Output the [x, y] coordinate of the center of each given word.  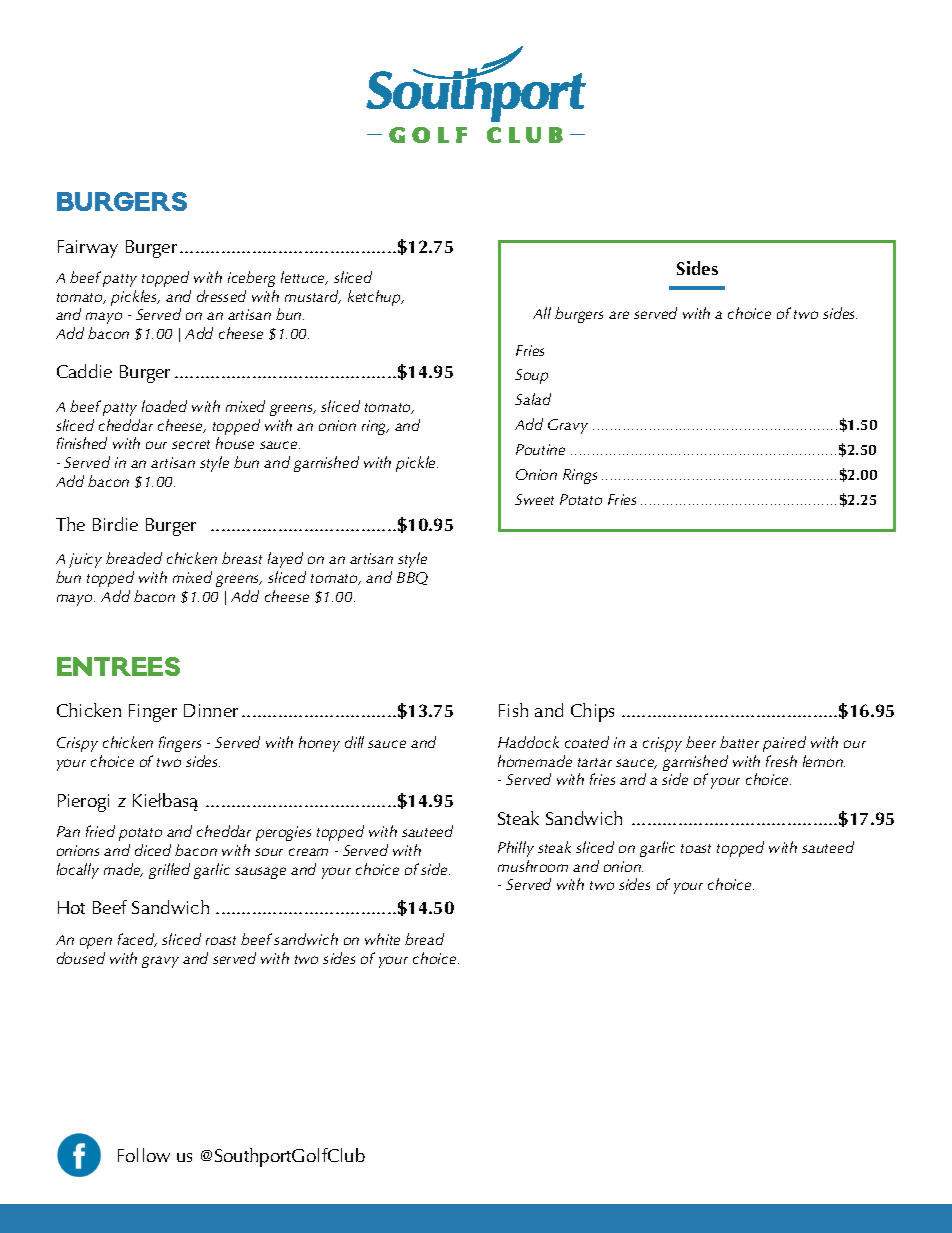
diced [153, 850]
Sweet [534, 499]
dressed [221, 296]
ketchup [375, 298]
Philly [516, 849]
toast [696, 848]
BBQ [412, 578]
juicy [85, 560]
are [619, 315]
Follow [144, 1155]
